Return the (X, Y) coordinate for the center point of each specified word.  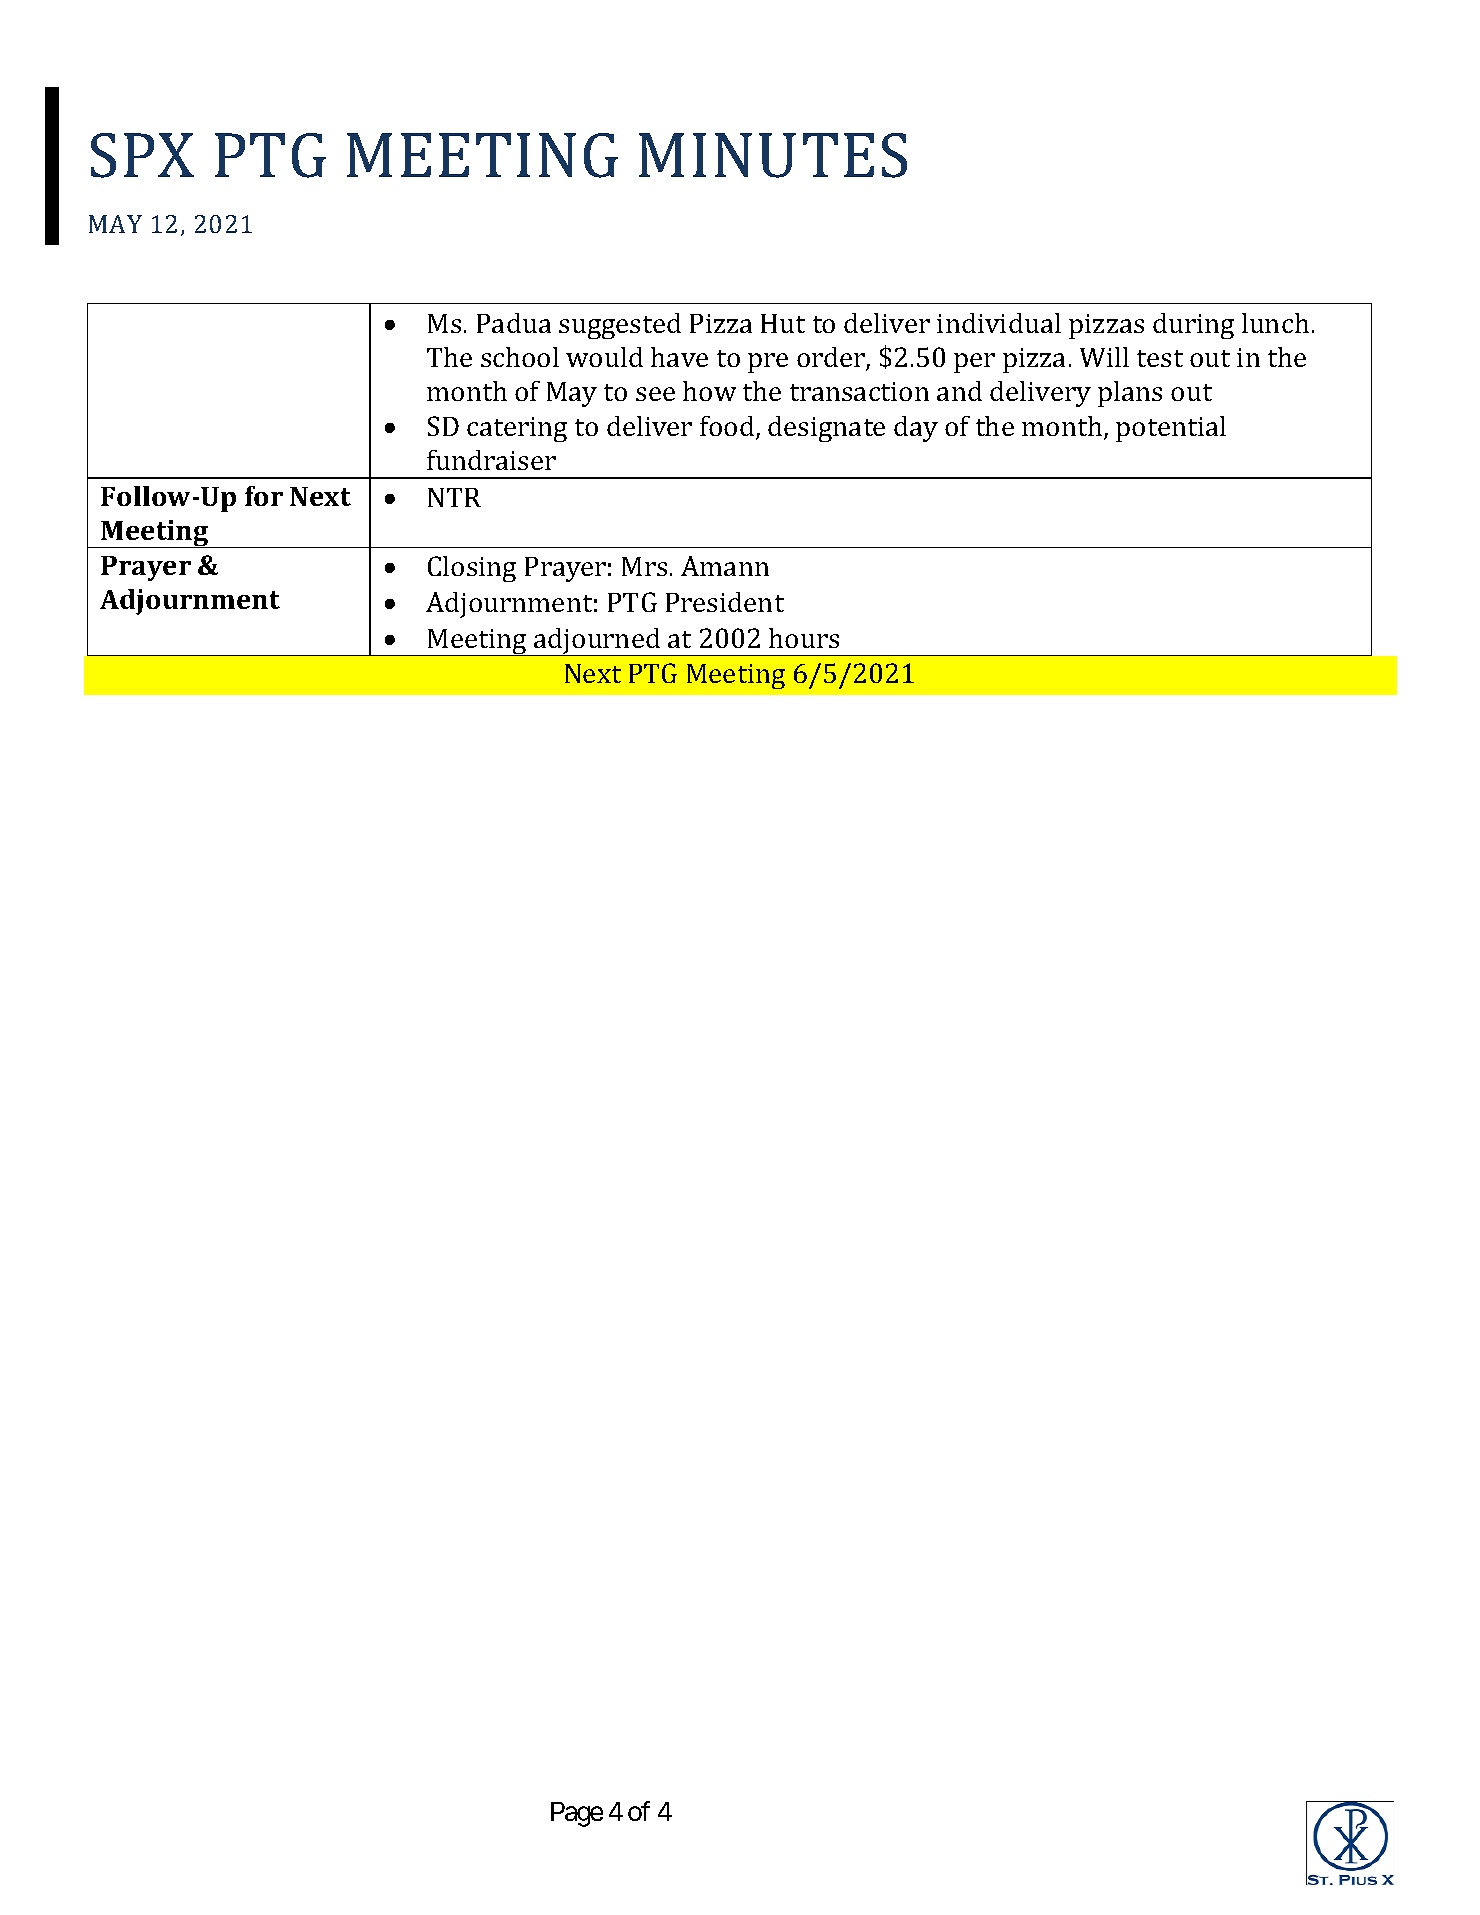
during (1193, 326)
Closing (472, 569)
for (264, 496)
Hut (783, 323)
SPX (142, 155)
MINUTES (773, 155)
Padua (514, 323)
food (728, 427)
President (725, 602)
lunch (1275, 323)
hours (804, 638)
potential (1171, 429)
